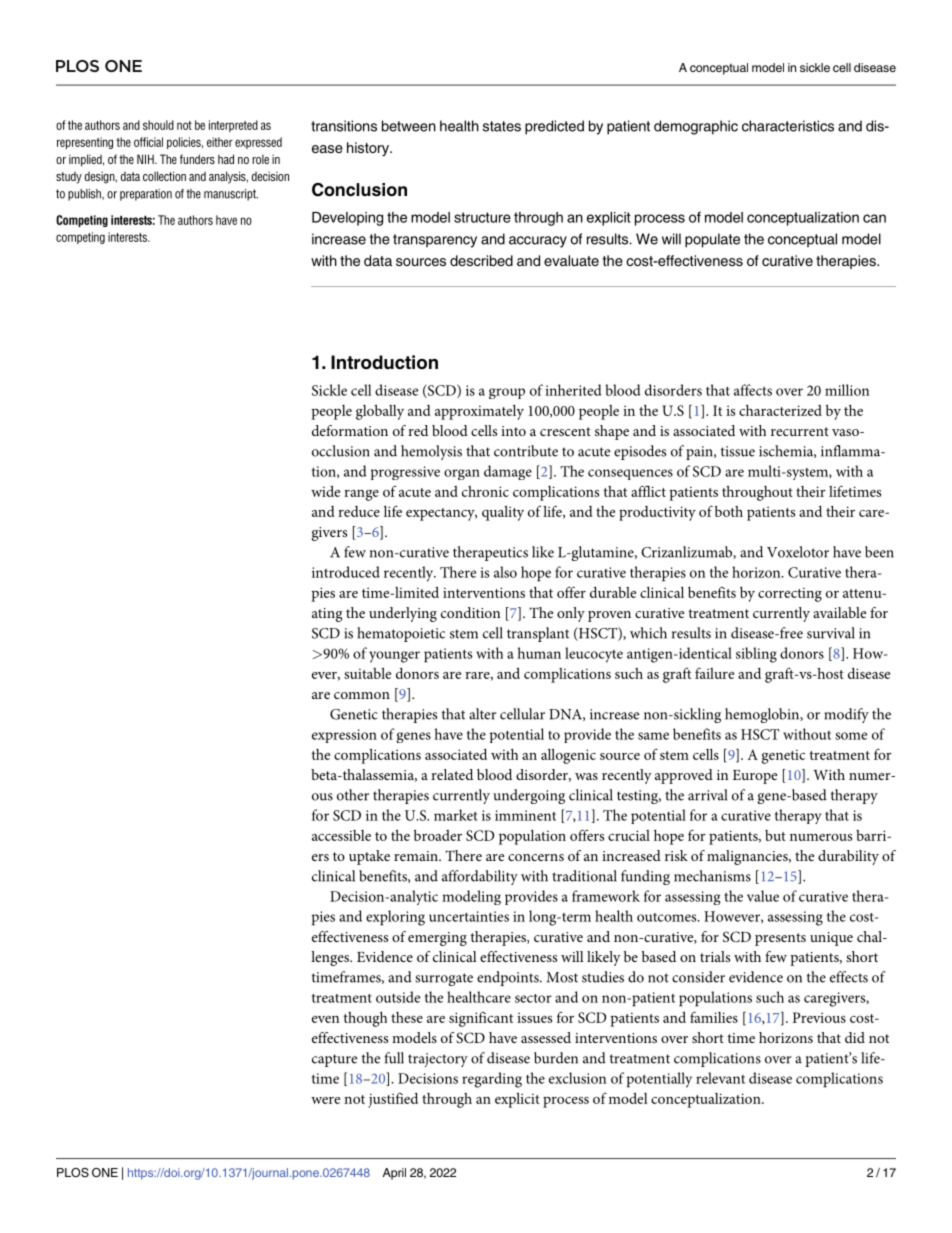 This screenshot has width=952, height=1233. Describe the element at coordinates (788, 126) in the screenshot. I see `characteristics` at that location.
